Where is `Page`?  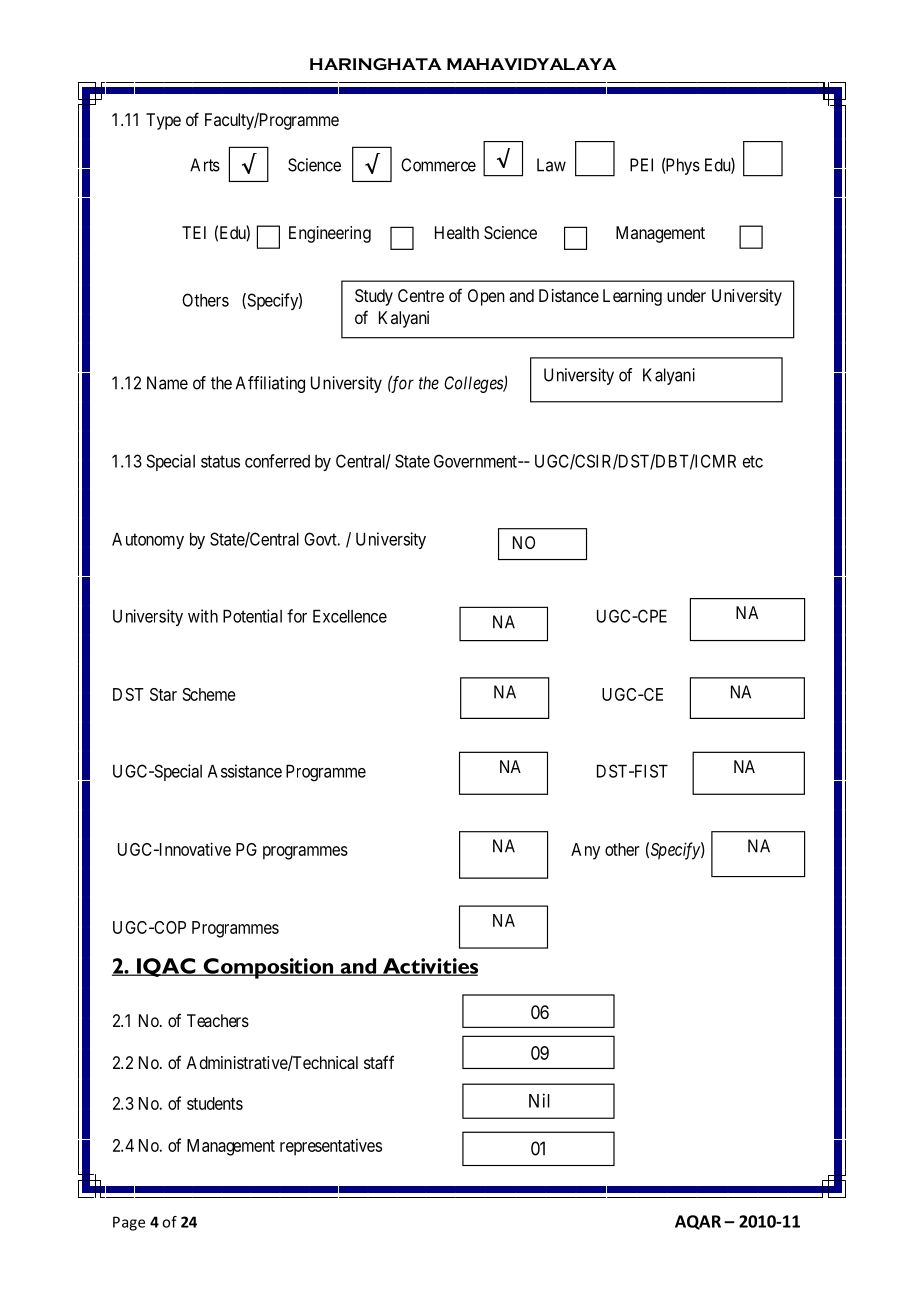
Page is located at coordinates (129, 1223).
